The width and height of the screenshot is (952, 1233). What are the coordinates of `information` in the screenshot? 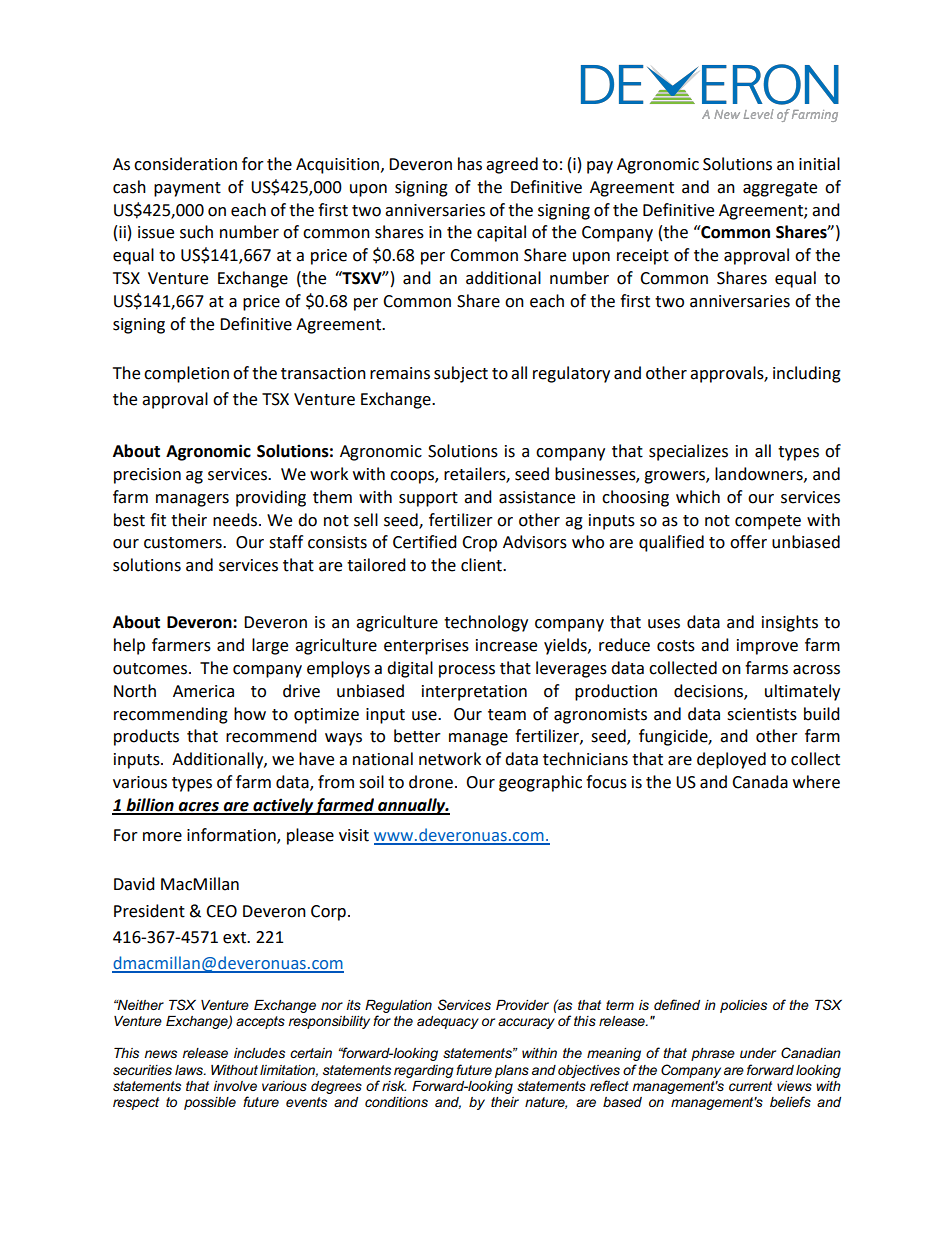 It's located at (232, 836).
